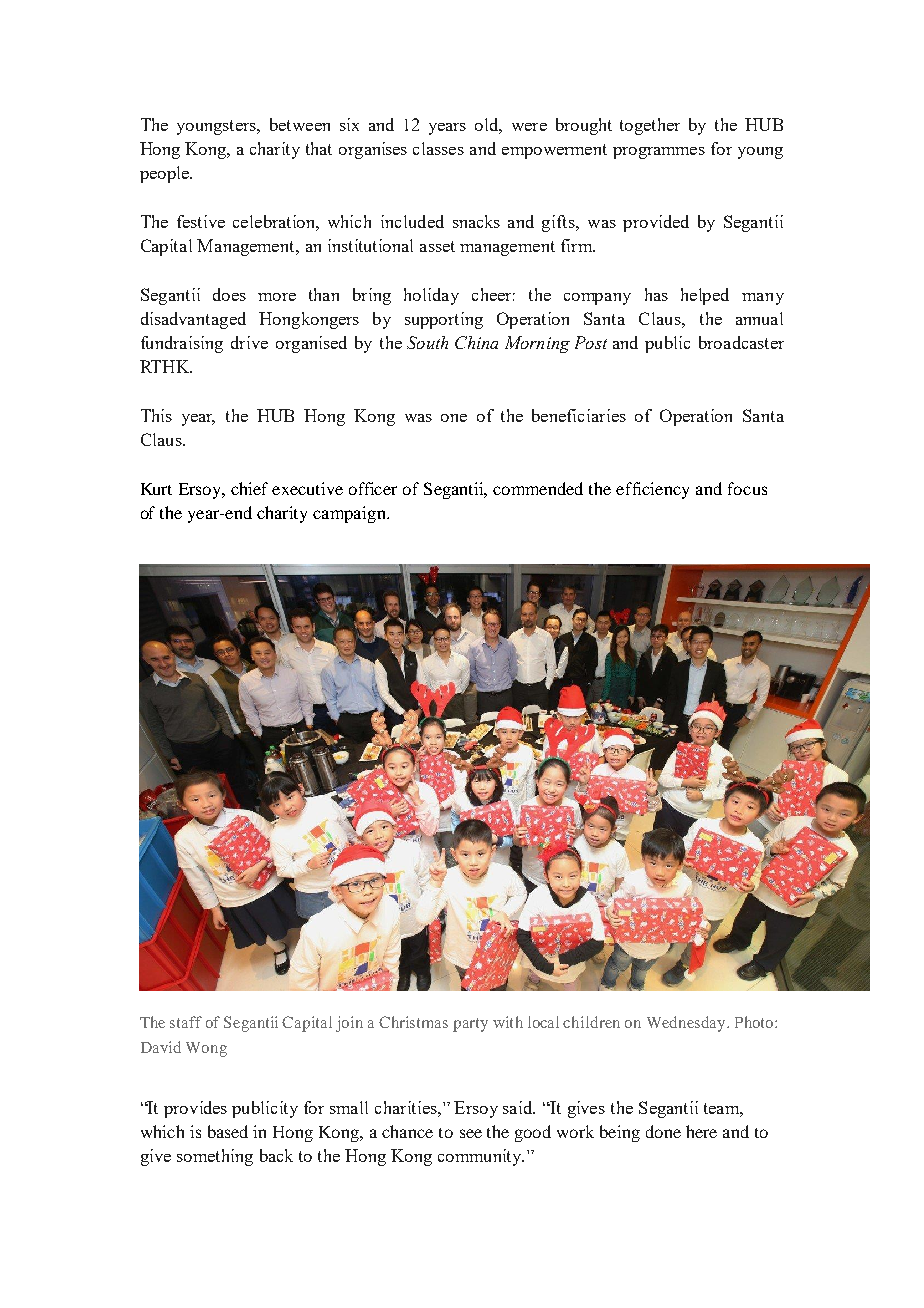 The width and height of the screenshot is (924, 1308). Describe the element at coordinates (652, 490) in the screenshot. I see `efficiency` at that location.
